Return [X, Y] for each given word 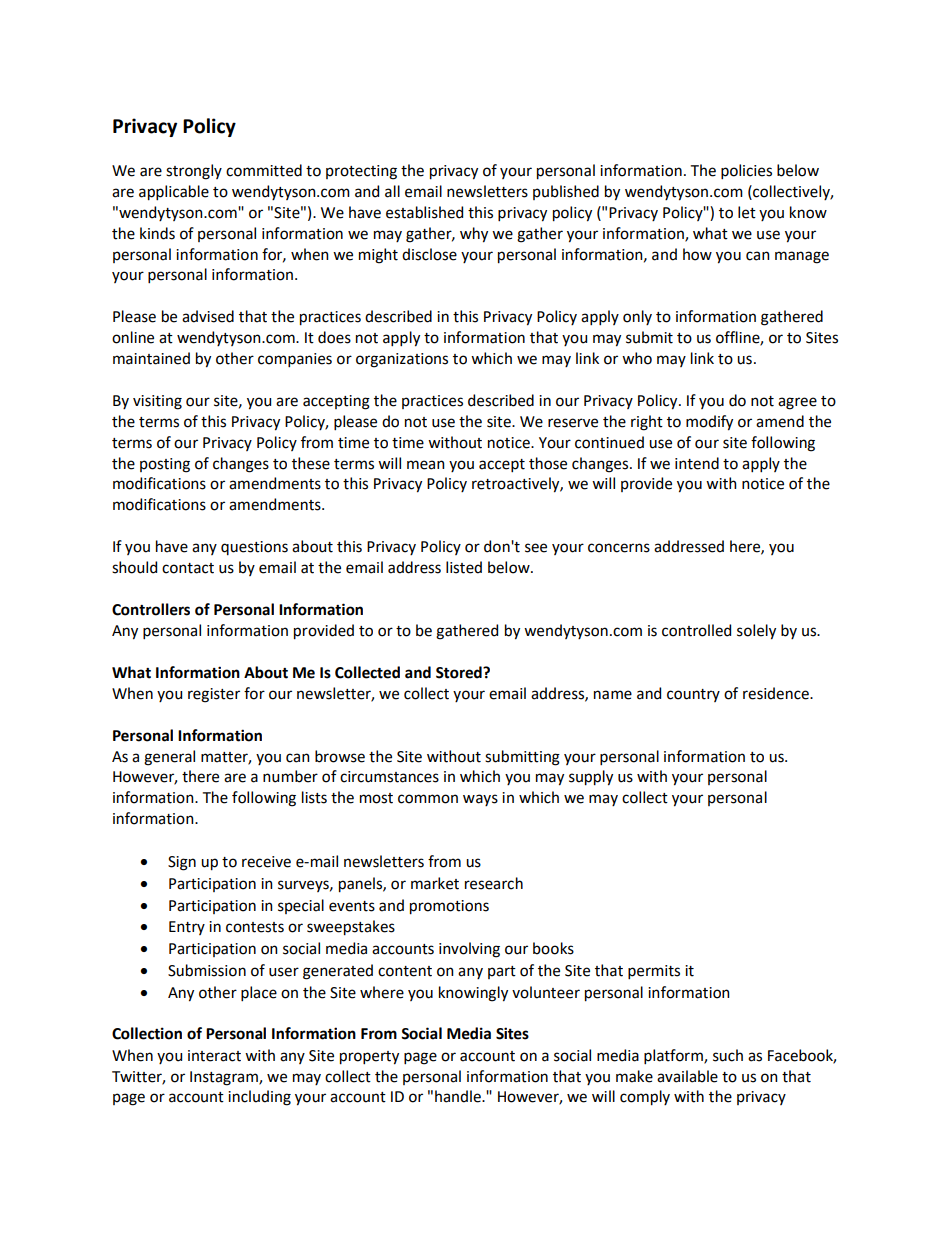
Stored [460, 672]
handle [459, 1096]
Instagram [225, 1078]
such [728, 1055]
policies [746, 171]
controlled [696, 630]
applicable [174, 193]
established [424, 212]
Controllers [151, 609]
